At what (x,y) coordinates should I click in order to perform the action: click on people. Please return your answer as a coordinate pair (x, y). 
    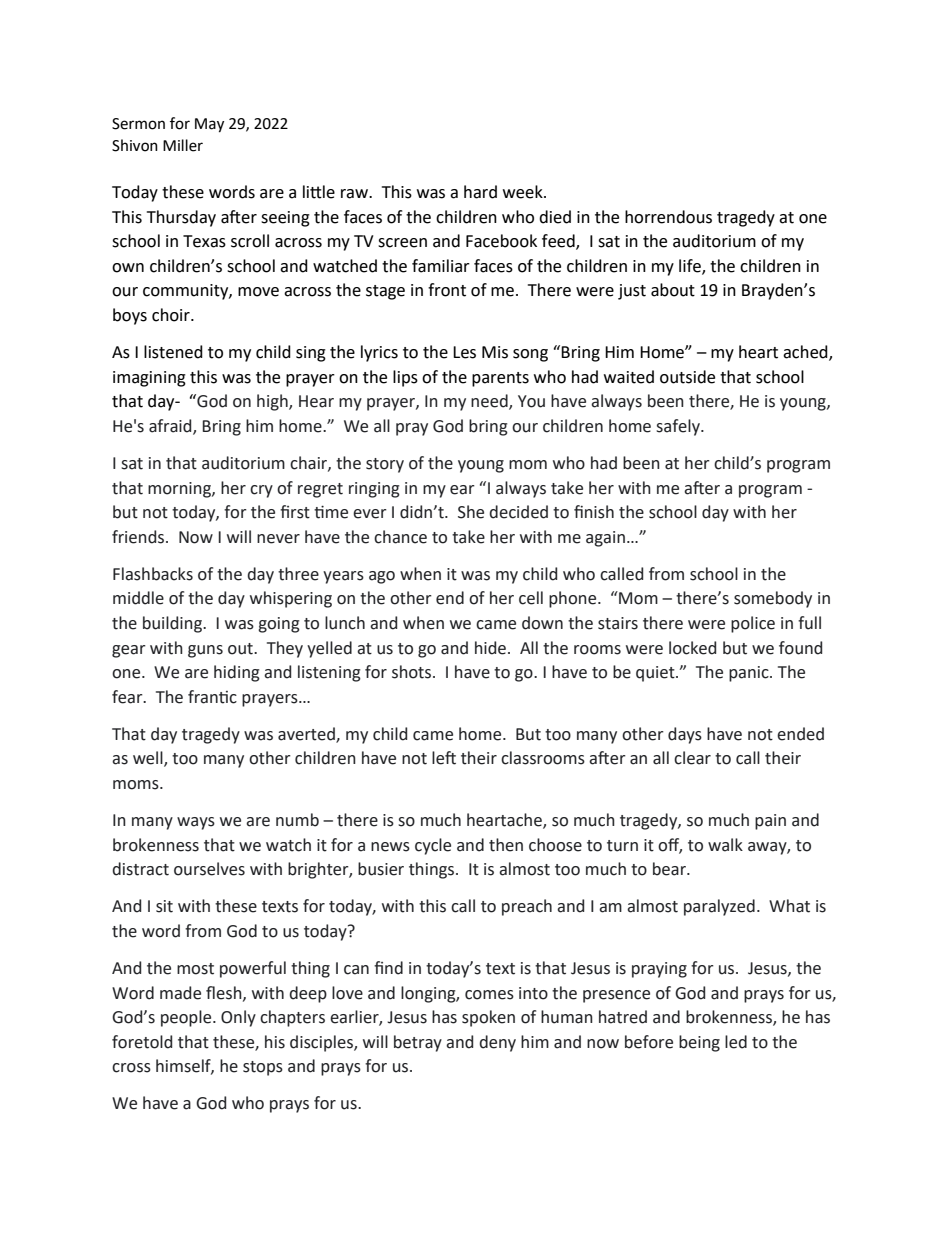
    Looking at the image, I should click on (187, 1018).
